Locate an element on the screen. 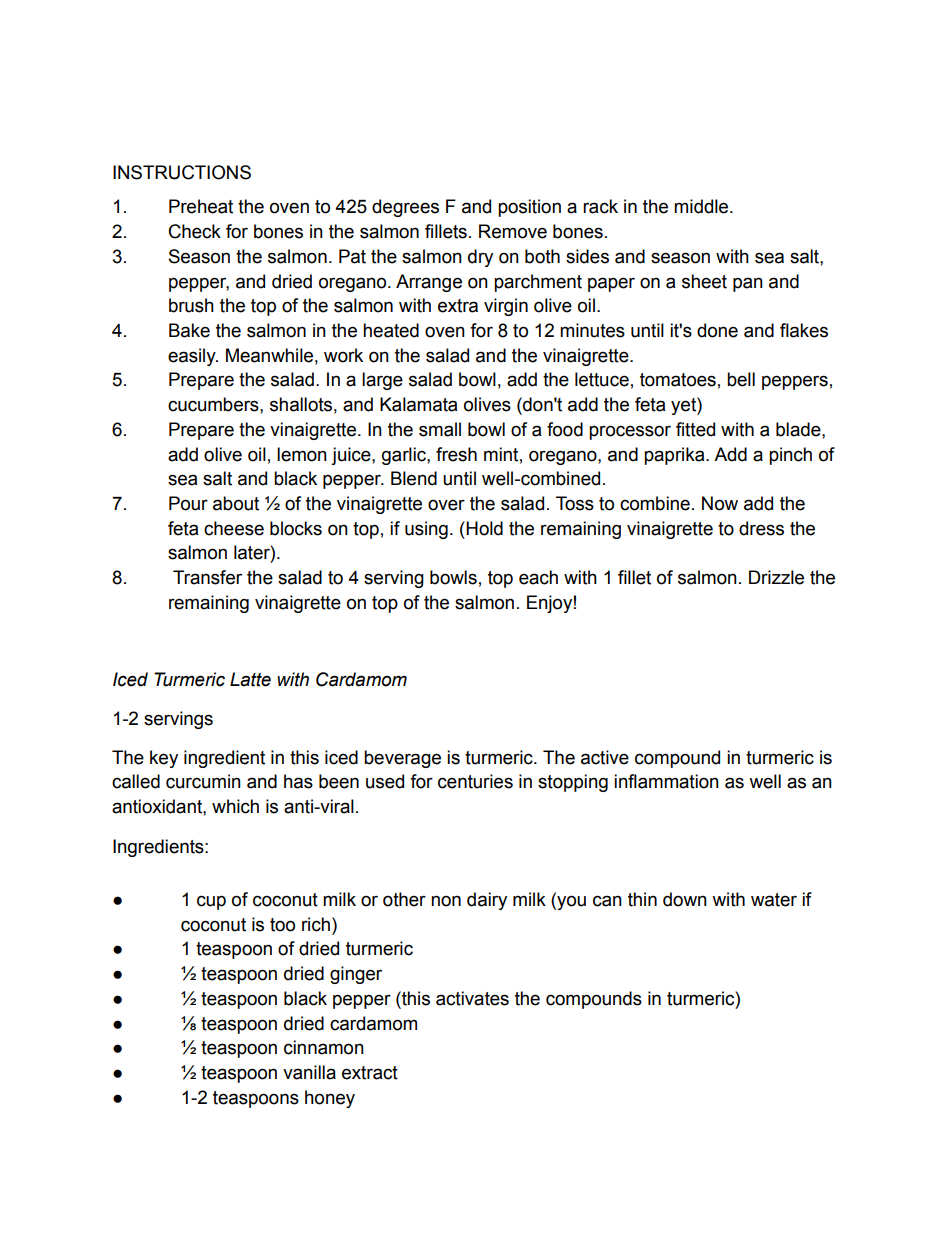 This screenshot has height=1233, width=952. about is located at coordinates (236, 503).
